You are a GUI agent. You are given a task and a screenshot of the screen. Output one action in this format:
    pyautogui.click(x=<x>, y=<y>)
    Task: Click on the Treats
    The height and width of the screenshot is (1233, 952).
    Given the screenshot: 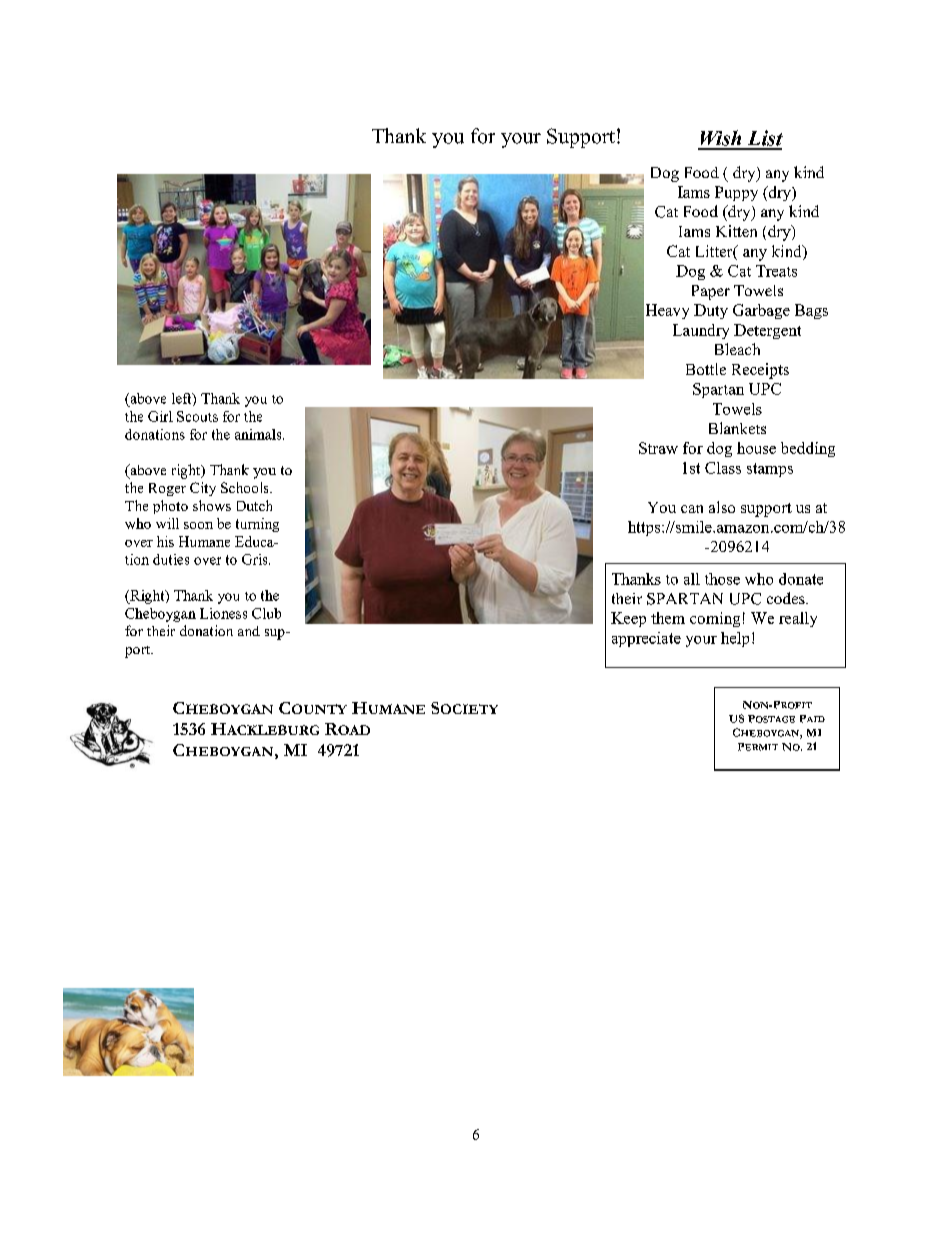 What is the action you would take?
    pyautogui.click(x=776, y=271)
